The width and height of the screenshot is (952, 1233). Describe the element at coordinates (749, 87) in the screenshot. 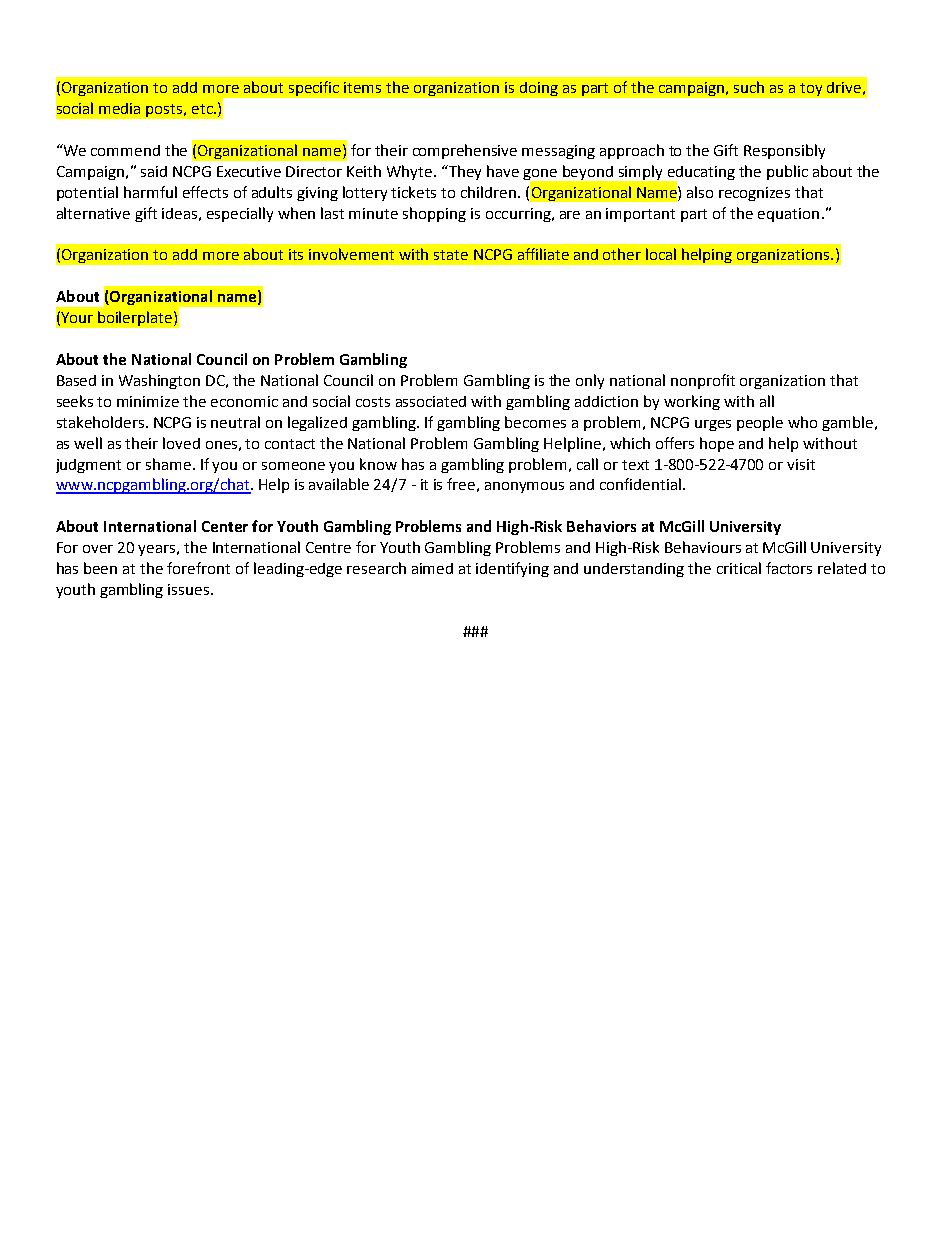

I see `such` at that location.
